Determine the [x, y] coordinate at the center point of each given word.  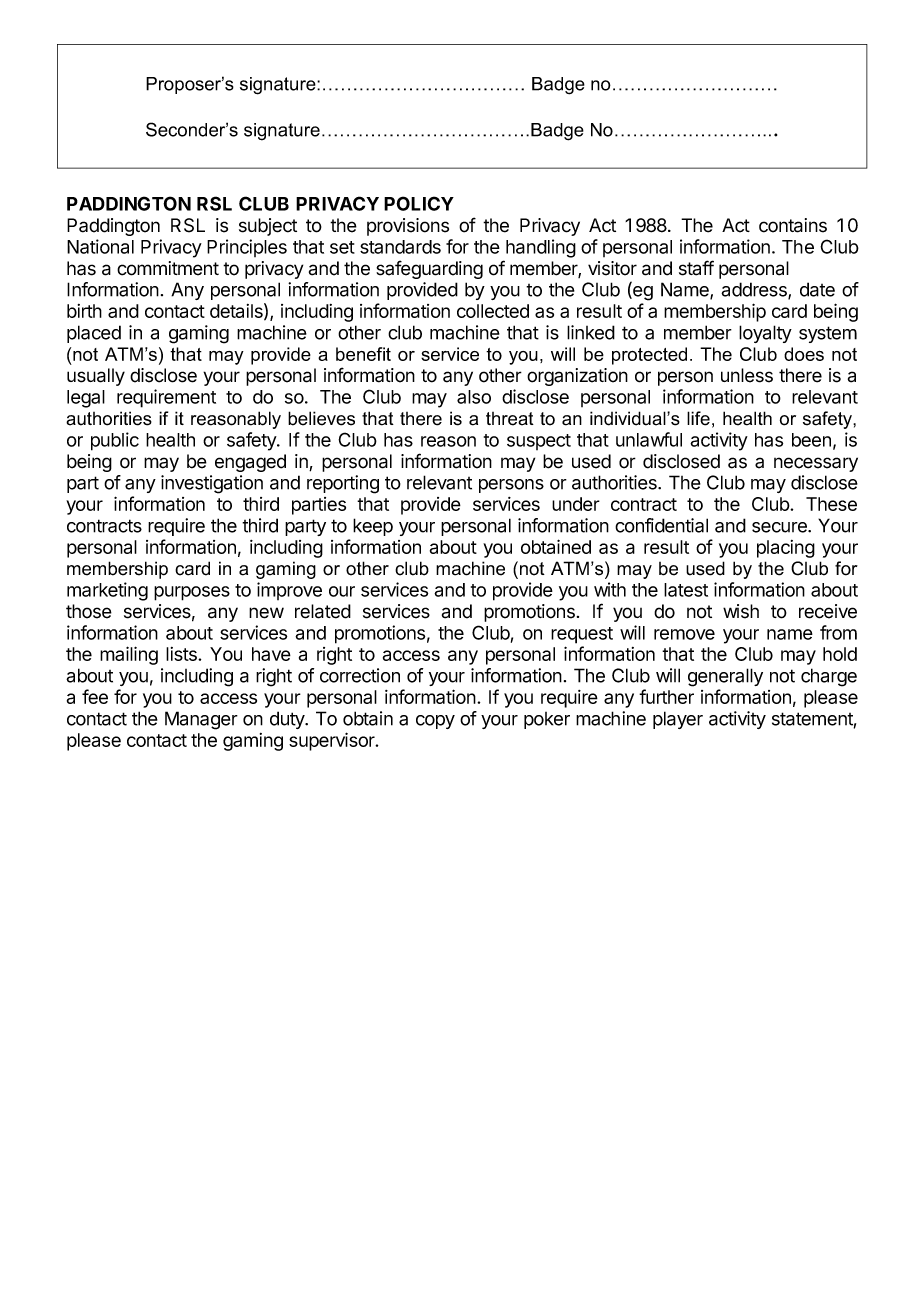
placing [786, 549]
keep [373, 527]
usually [96, 377]
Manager [201, 720]
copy [435, 722]
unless [747, 375]
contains [793, 225]
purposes [192, 593]
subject [268, 227]
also [474, 397]
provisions [408, 227]
